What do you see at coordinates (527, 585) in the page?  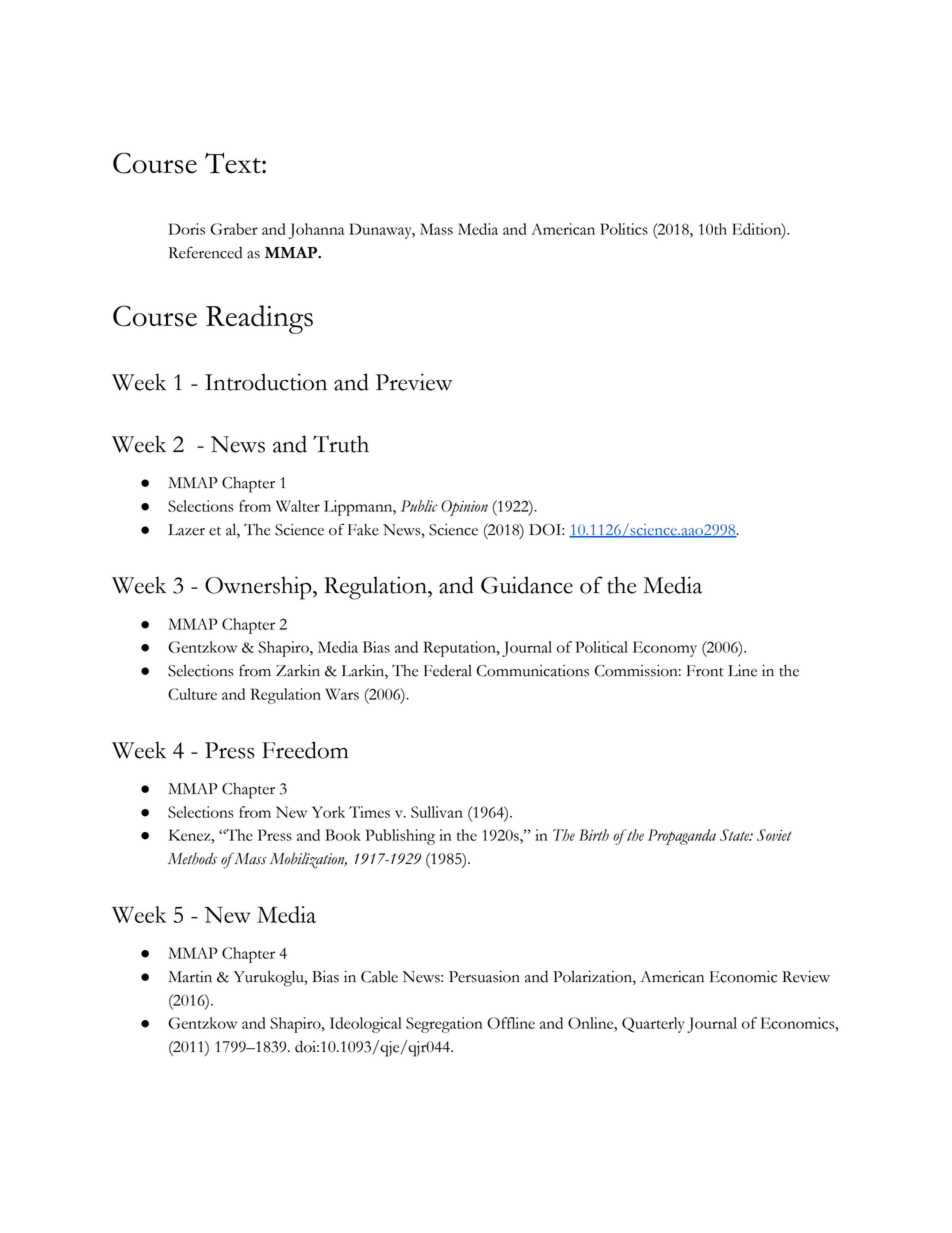 I see `Guidance` at bounding box center [527, 585].
